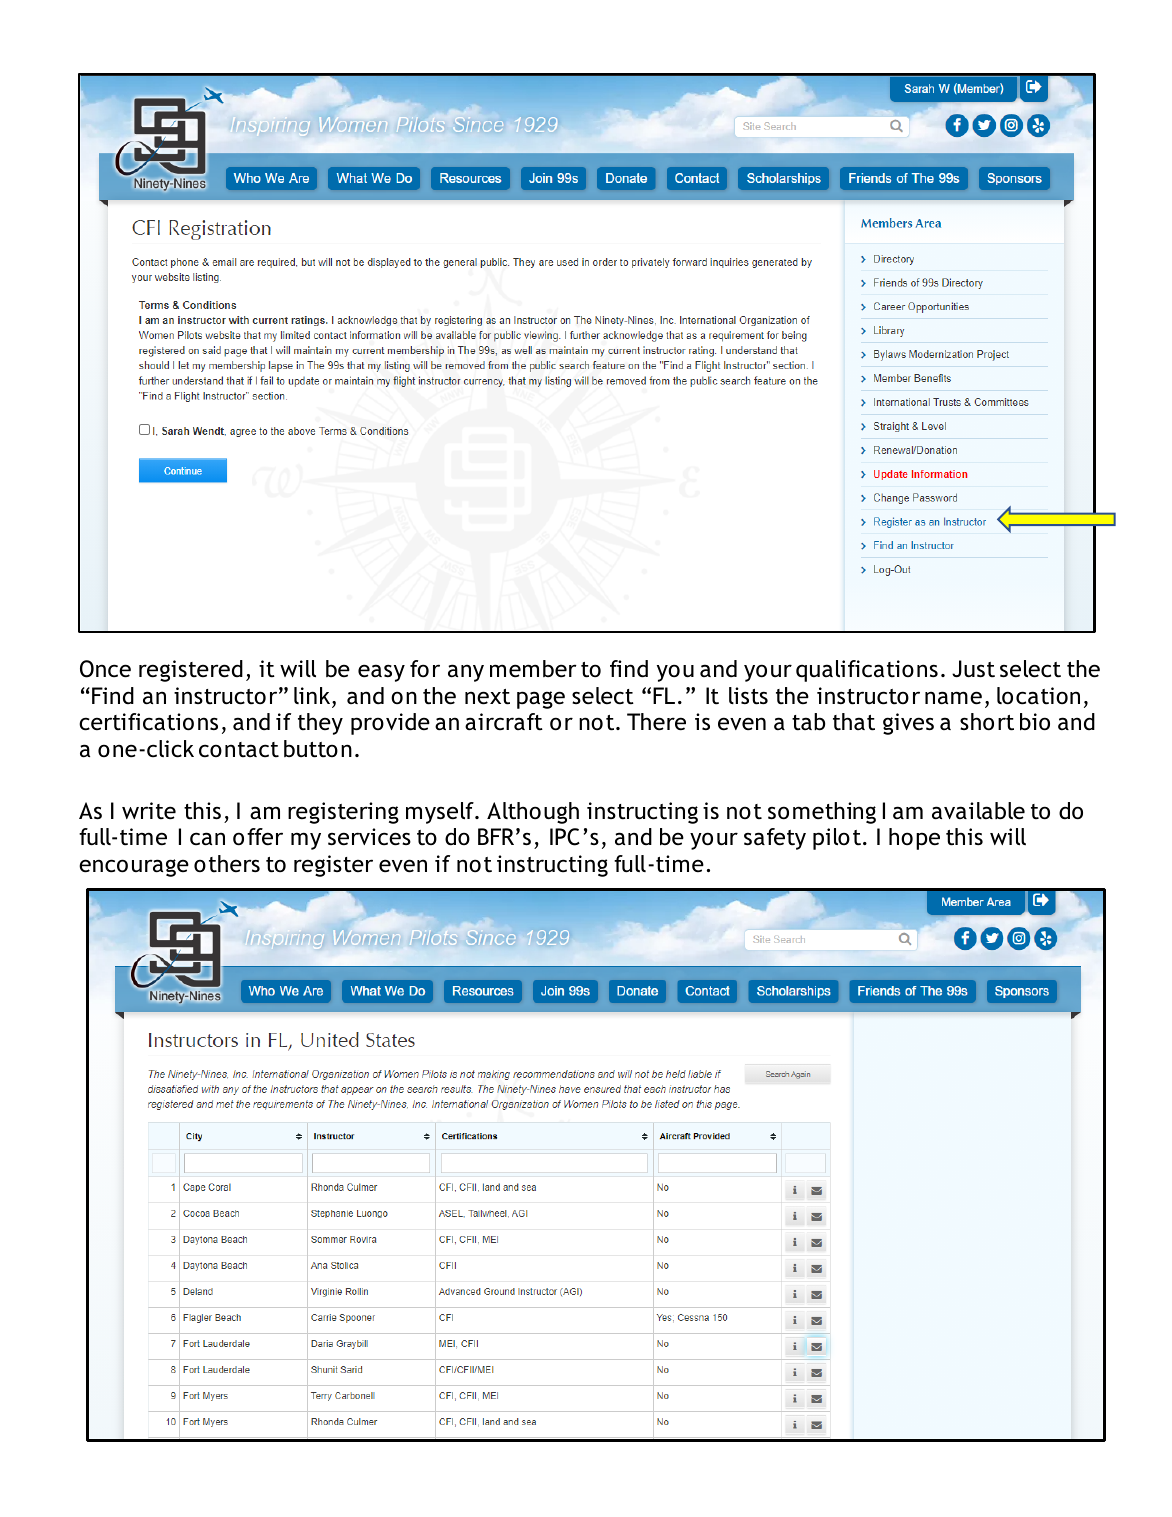 The image size is (1172, 1517). I want to click on Although, so click(533, 813).
